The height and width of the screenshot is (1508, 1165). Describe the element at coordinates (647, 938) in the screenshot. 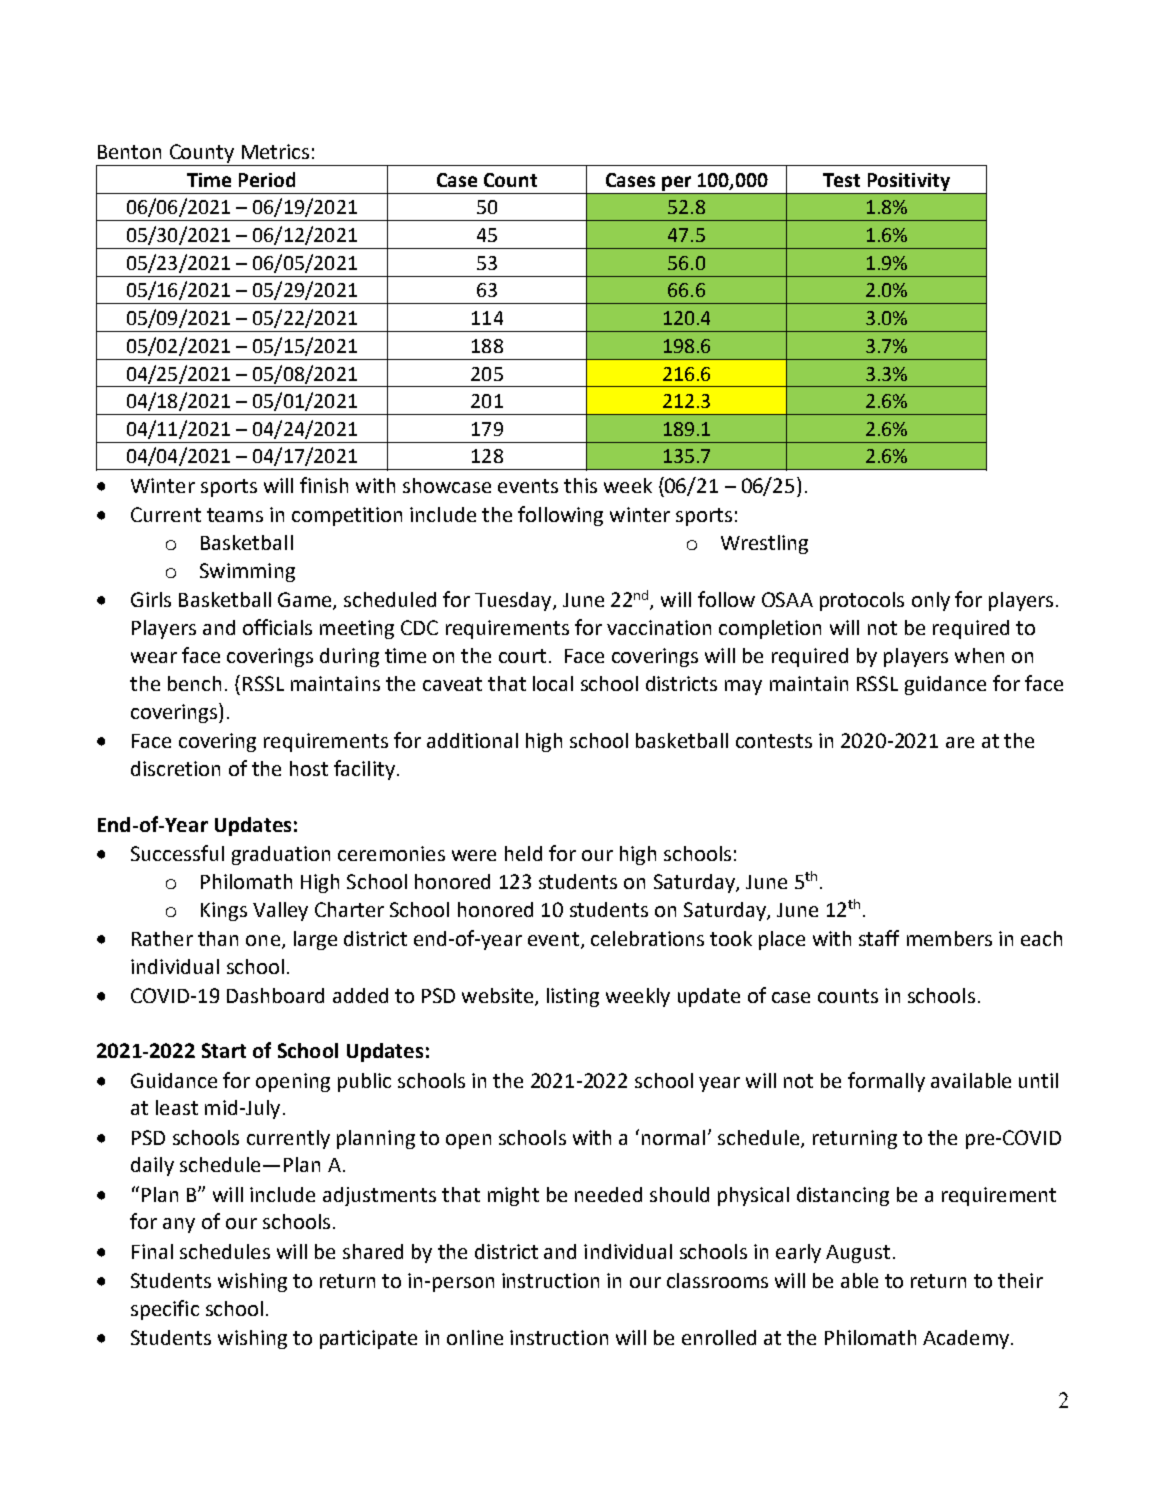

I see `celebrations` at that location.
